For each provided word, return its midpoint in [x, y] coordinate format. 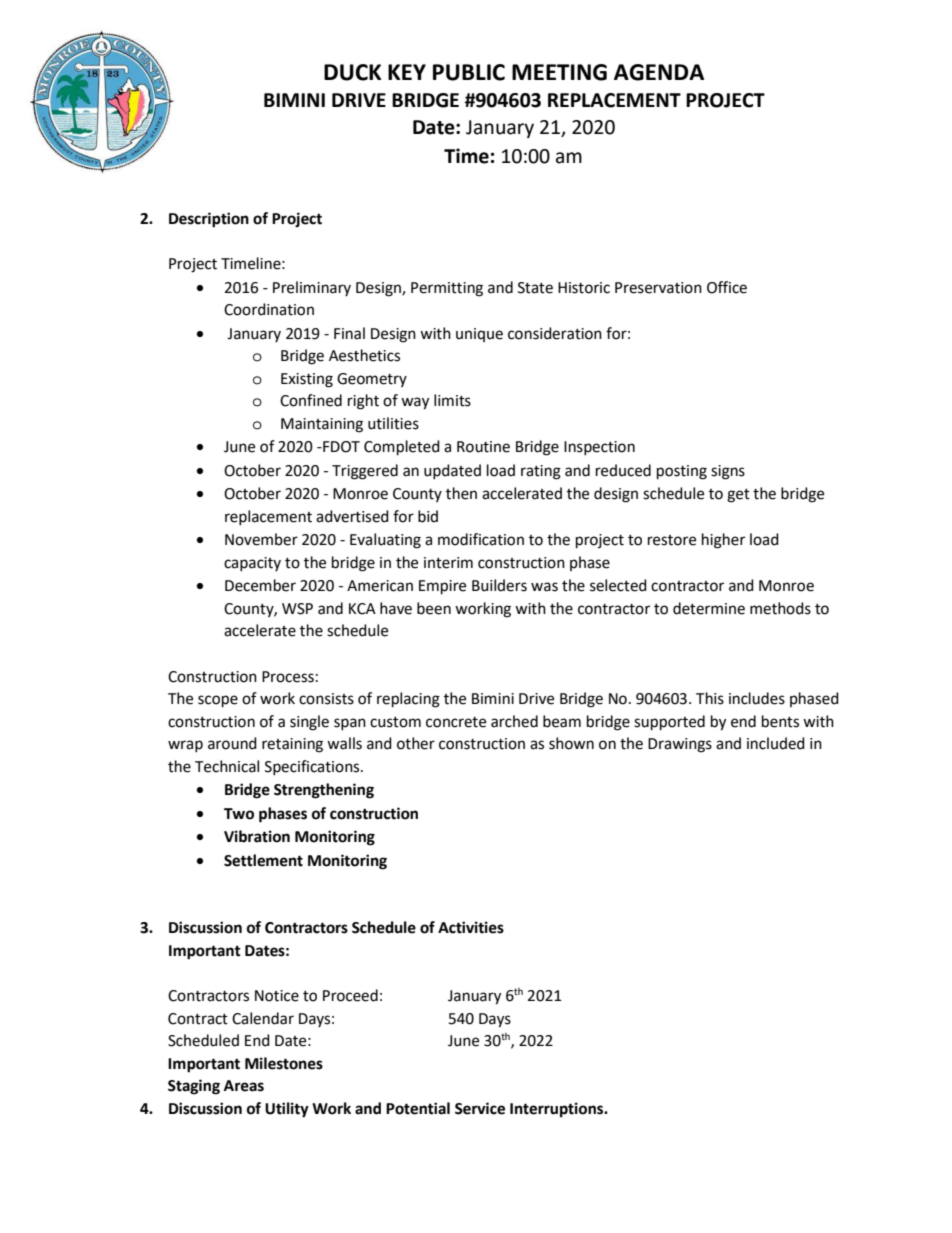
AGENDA [659, 72]
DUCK [352, 72]
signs [728, 472]
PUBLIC [469, 72]
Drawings [680, 745]
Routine [483, 447]
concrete [456, 722]
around [232, 743]
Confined [311, 400]
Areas [244, 1086]
